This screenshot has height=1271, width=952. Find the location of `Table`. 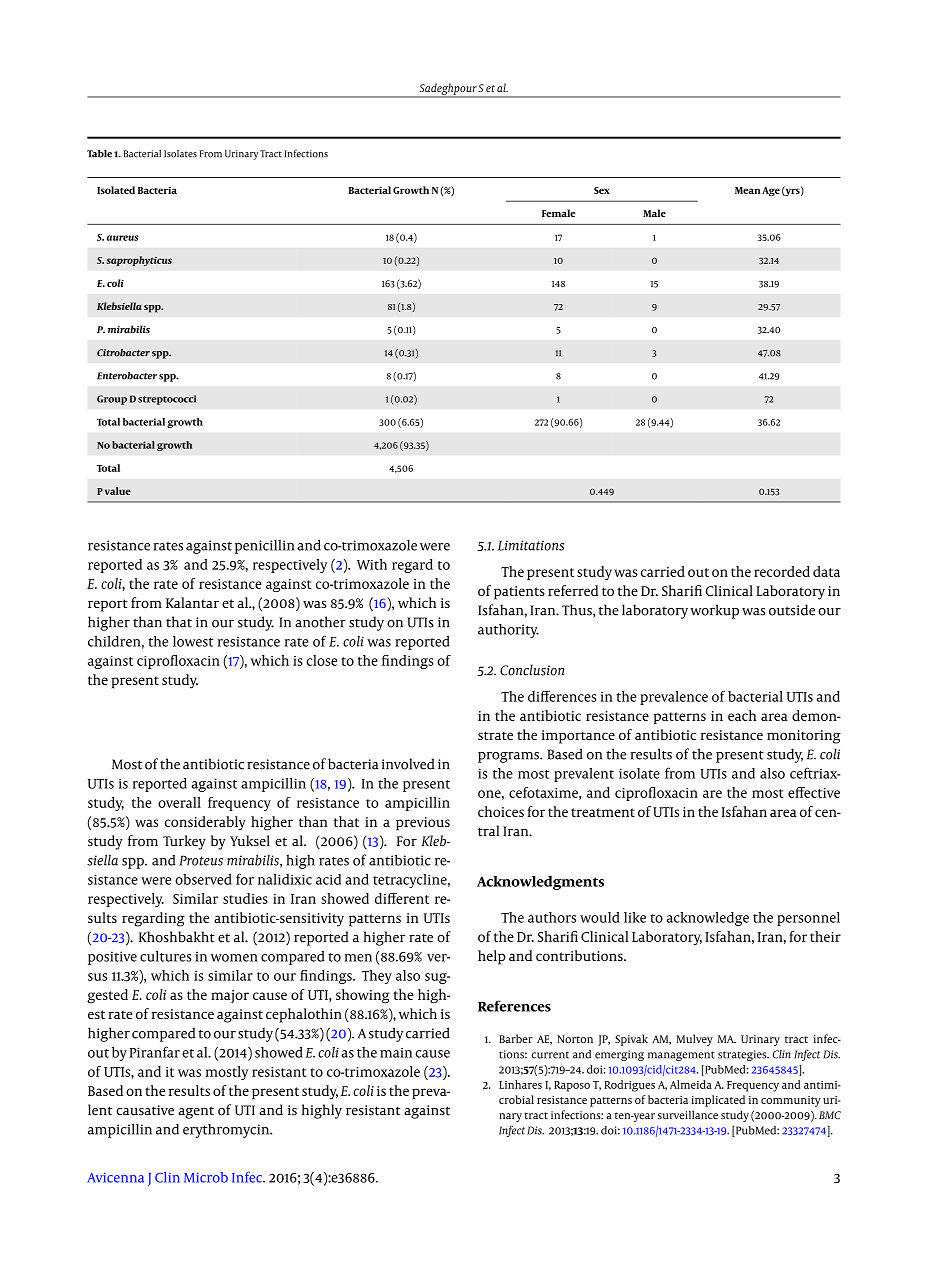

Table is located at coordinates (99, 154).
